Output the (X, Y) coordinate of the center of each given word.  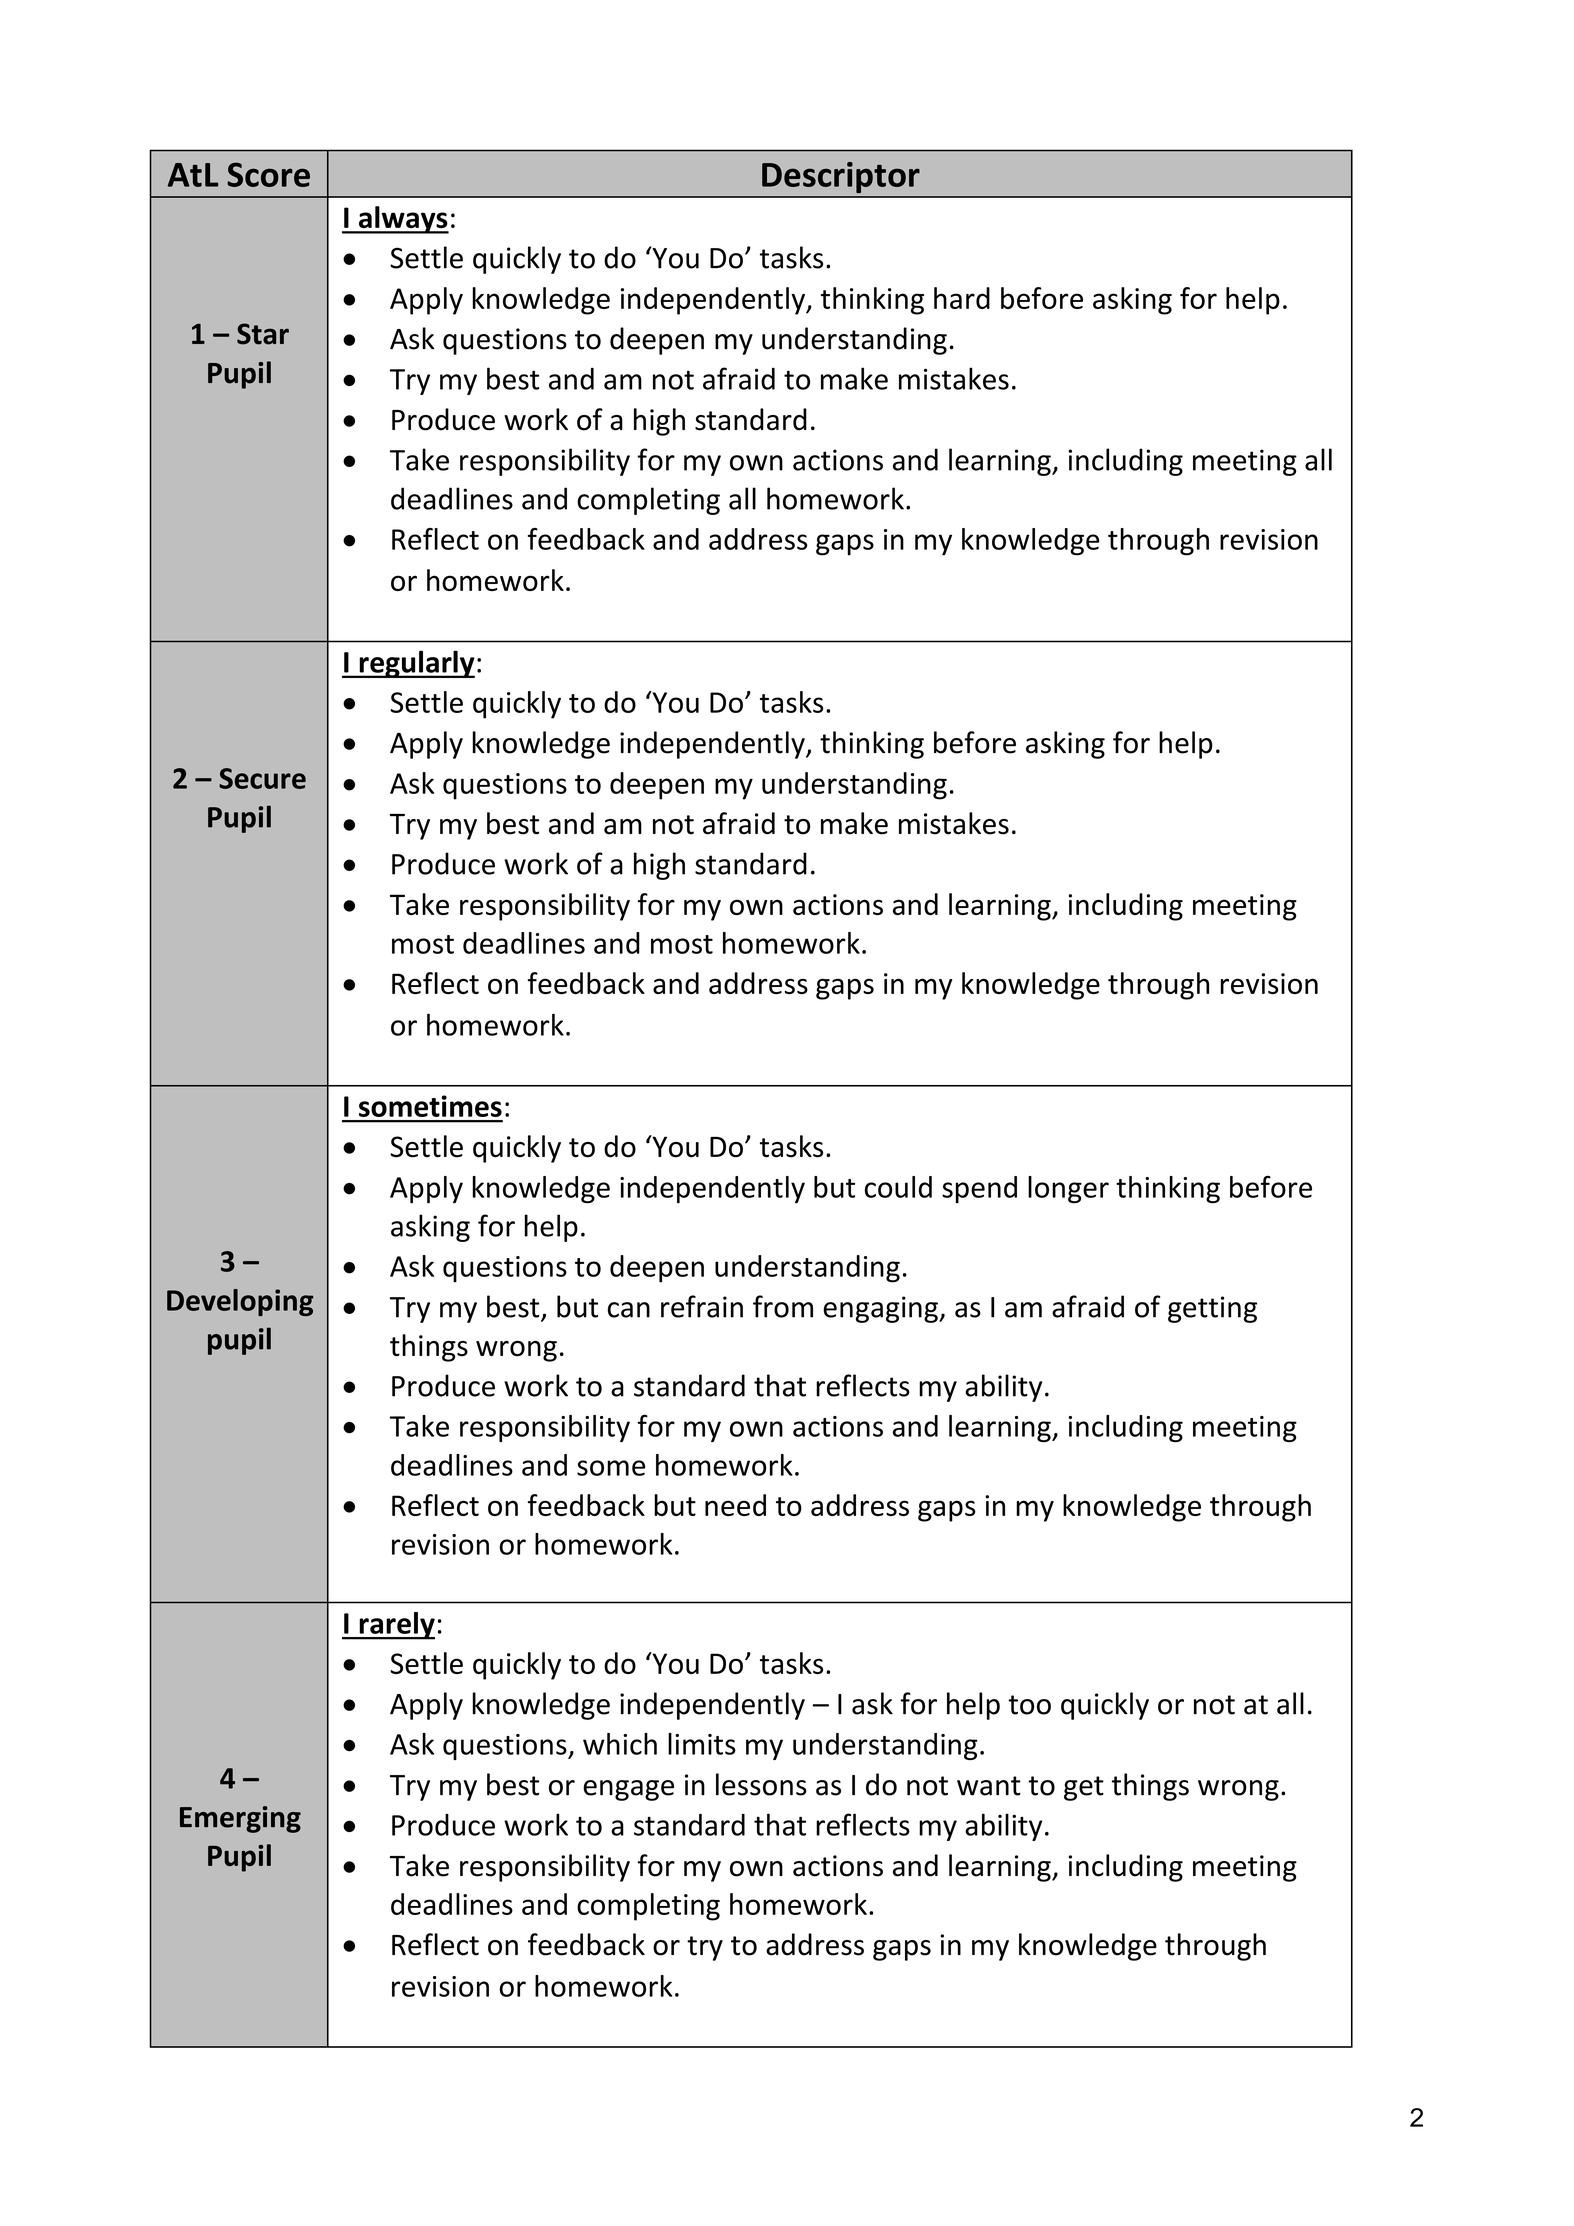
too (1029, 1705)
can (629, 1310)
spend (979, 1189)
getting (1212, 1309)
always (403, 220)
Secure (262, 778)
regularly (416, 664)
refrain (702, 1306)
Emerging (240, 1819)
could (898, 1187)
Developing (240, 1302)
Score (268, 174)
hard (962, 298)
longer (1068, 1190)
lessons (761, 1784)
